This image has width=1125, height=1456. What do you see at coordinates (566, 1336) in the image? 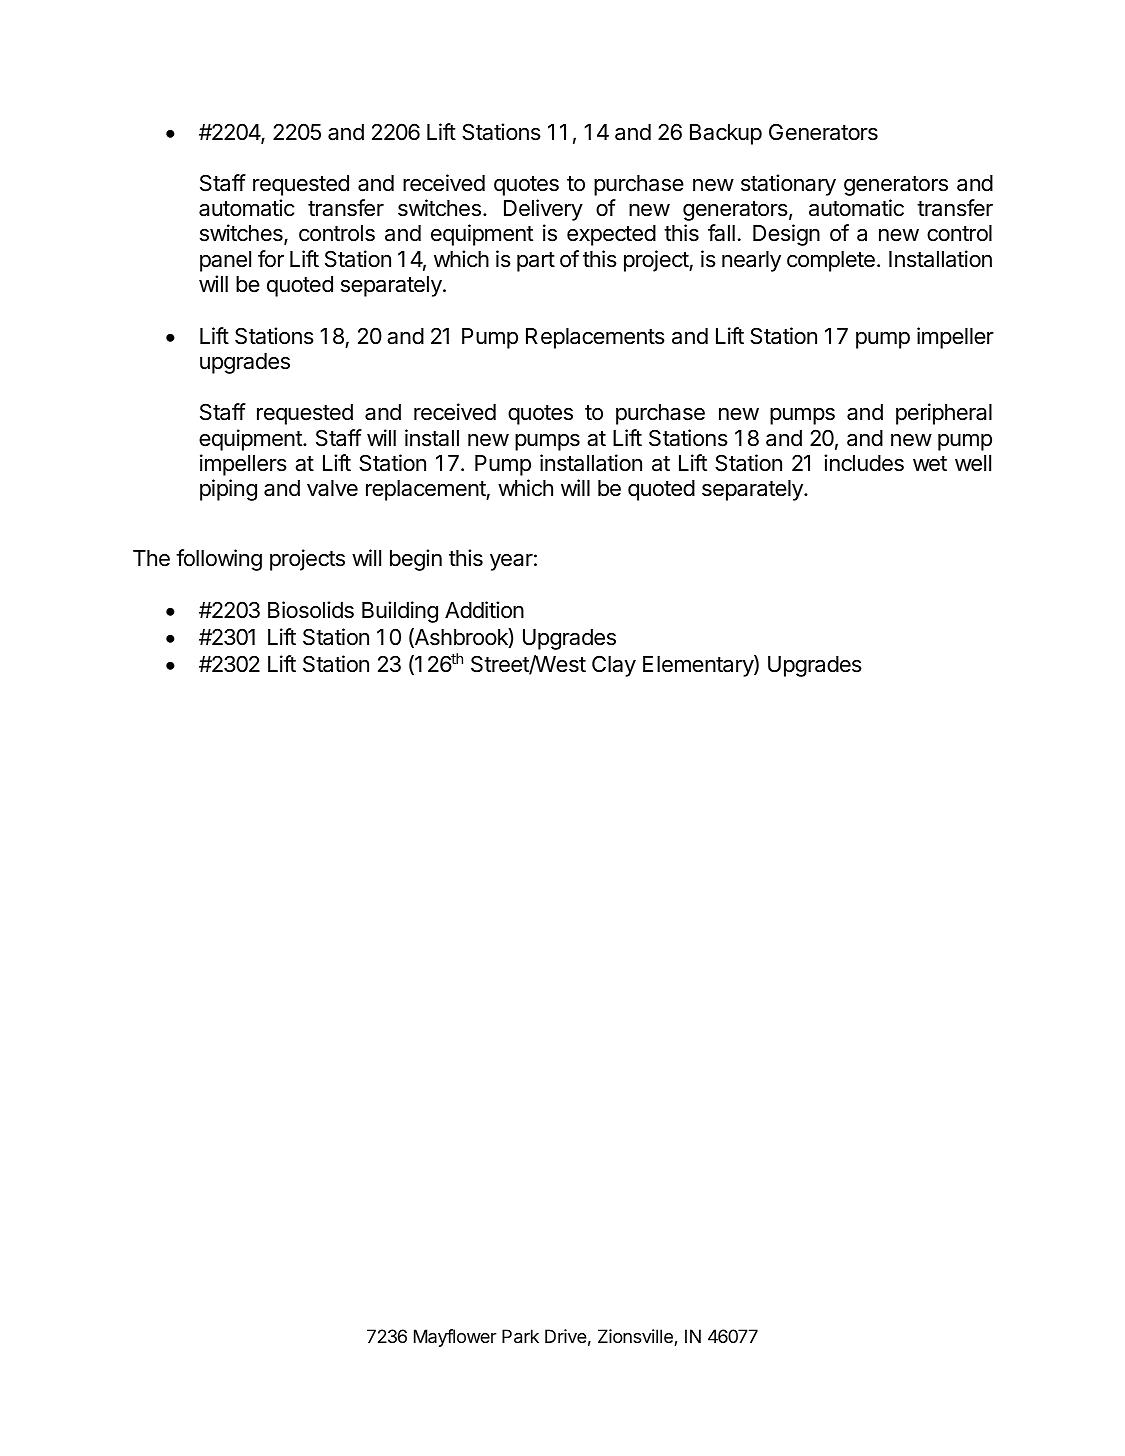
I see `Drive` at bounding box center [566, 1336].
